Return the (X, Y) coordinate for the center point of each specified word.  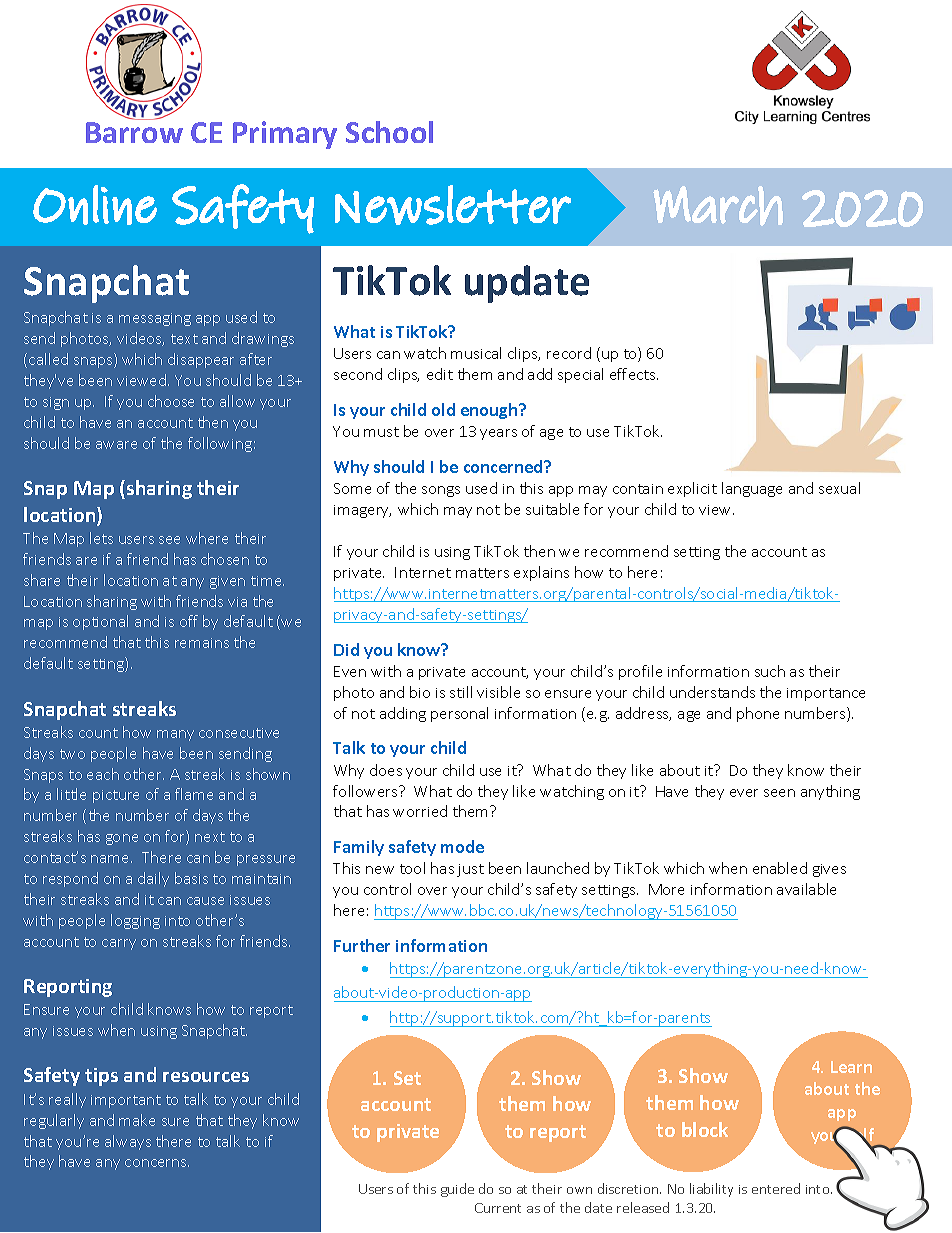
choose (171, 401)
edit (440, 374)
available (806, 889)
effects (634, 374)
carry (119, 944)
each (103, 774)
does (386, 770)
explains (541, 573)
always (128, 1142)
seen (779, 793)
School (389, 132)
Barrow (134, 132)
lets (101, 538)
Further (362, 945)
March (718, 206)
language (752, 489)
